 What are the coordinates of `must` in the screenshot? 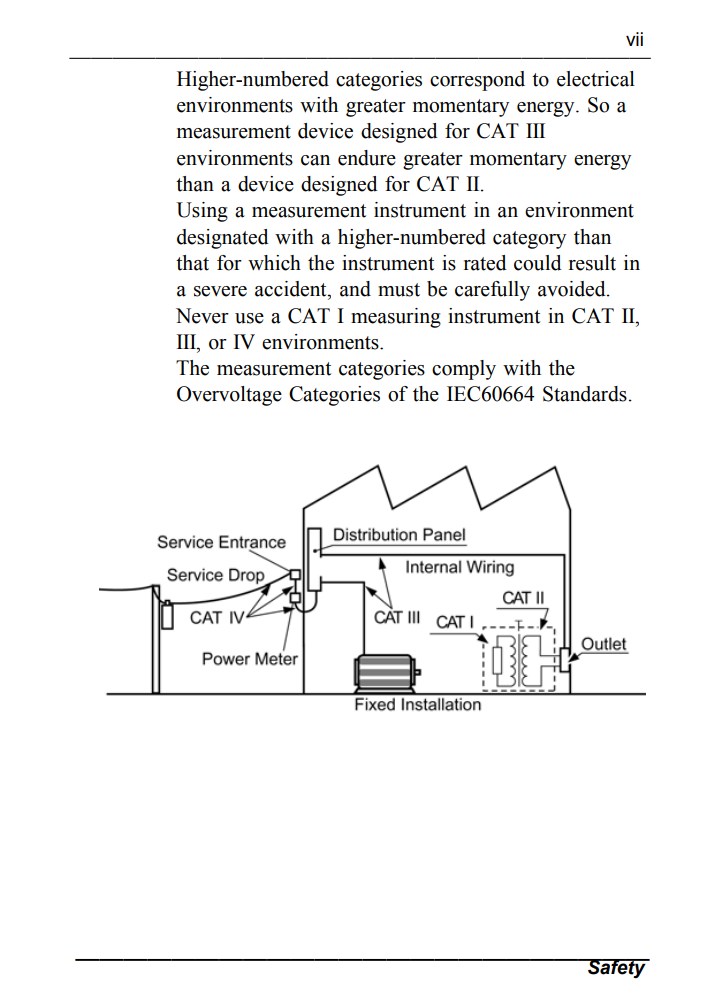 It's located at (399, 290).
